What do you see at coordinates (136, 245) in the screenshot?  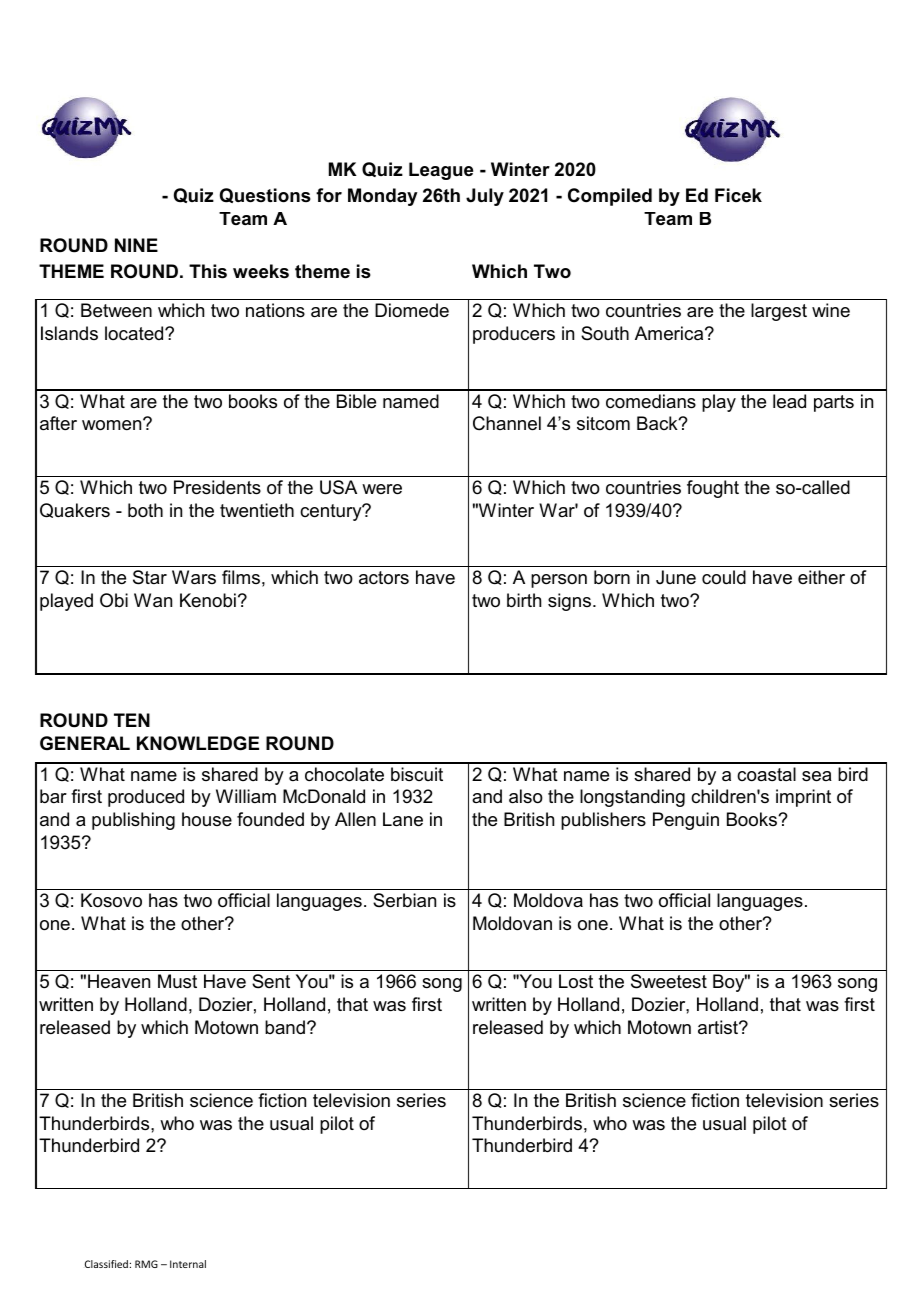 I see `NINE` at bounding box center [136, 245].
